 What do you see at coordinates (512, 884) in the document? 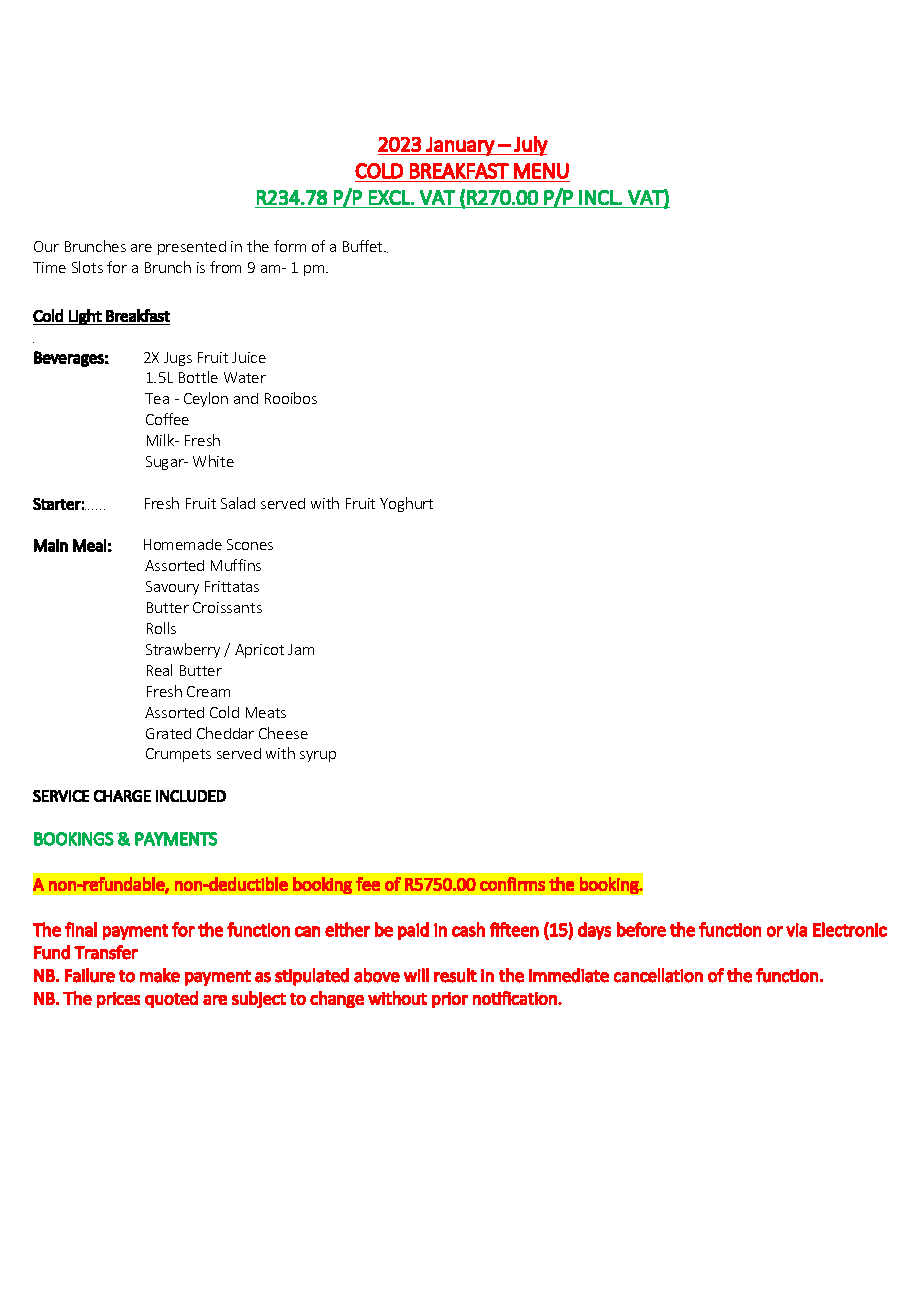
I see `confirms` at bounding box center [512, 884].
